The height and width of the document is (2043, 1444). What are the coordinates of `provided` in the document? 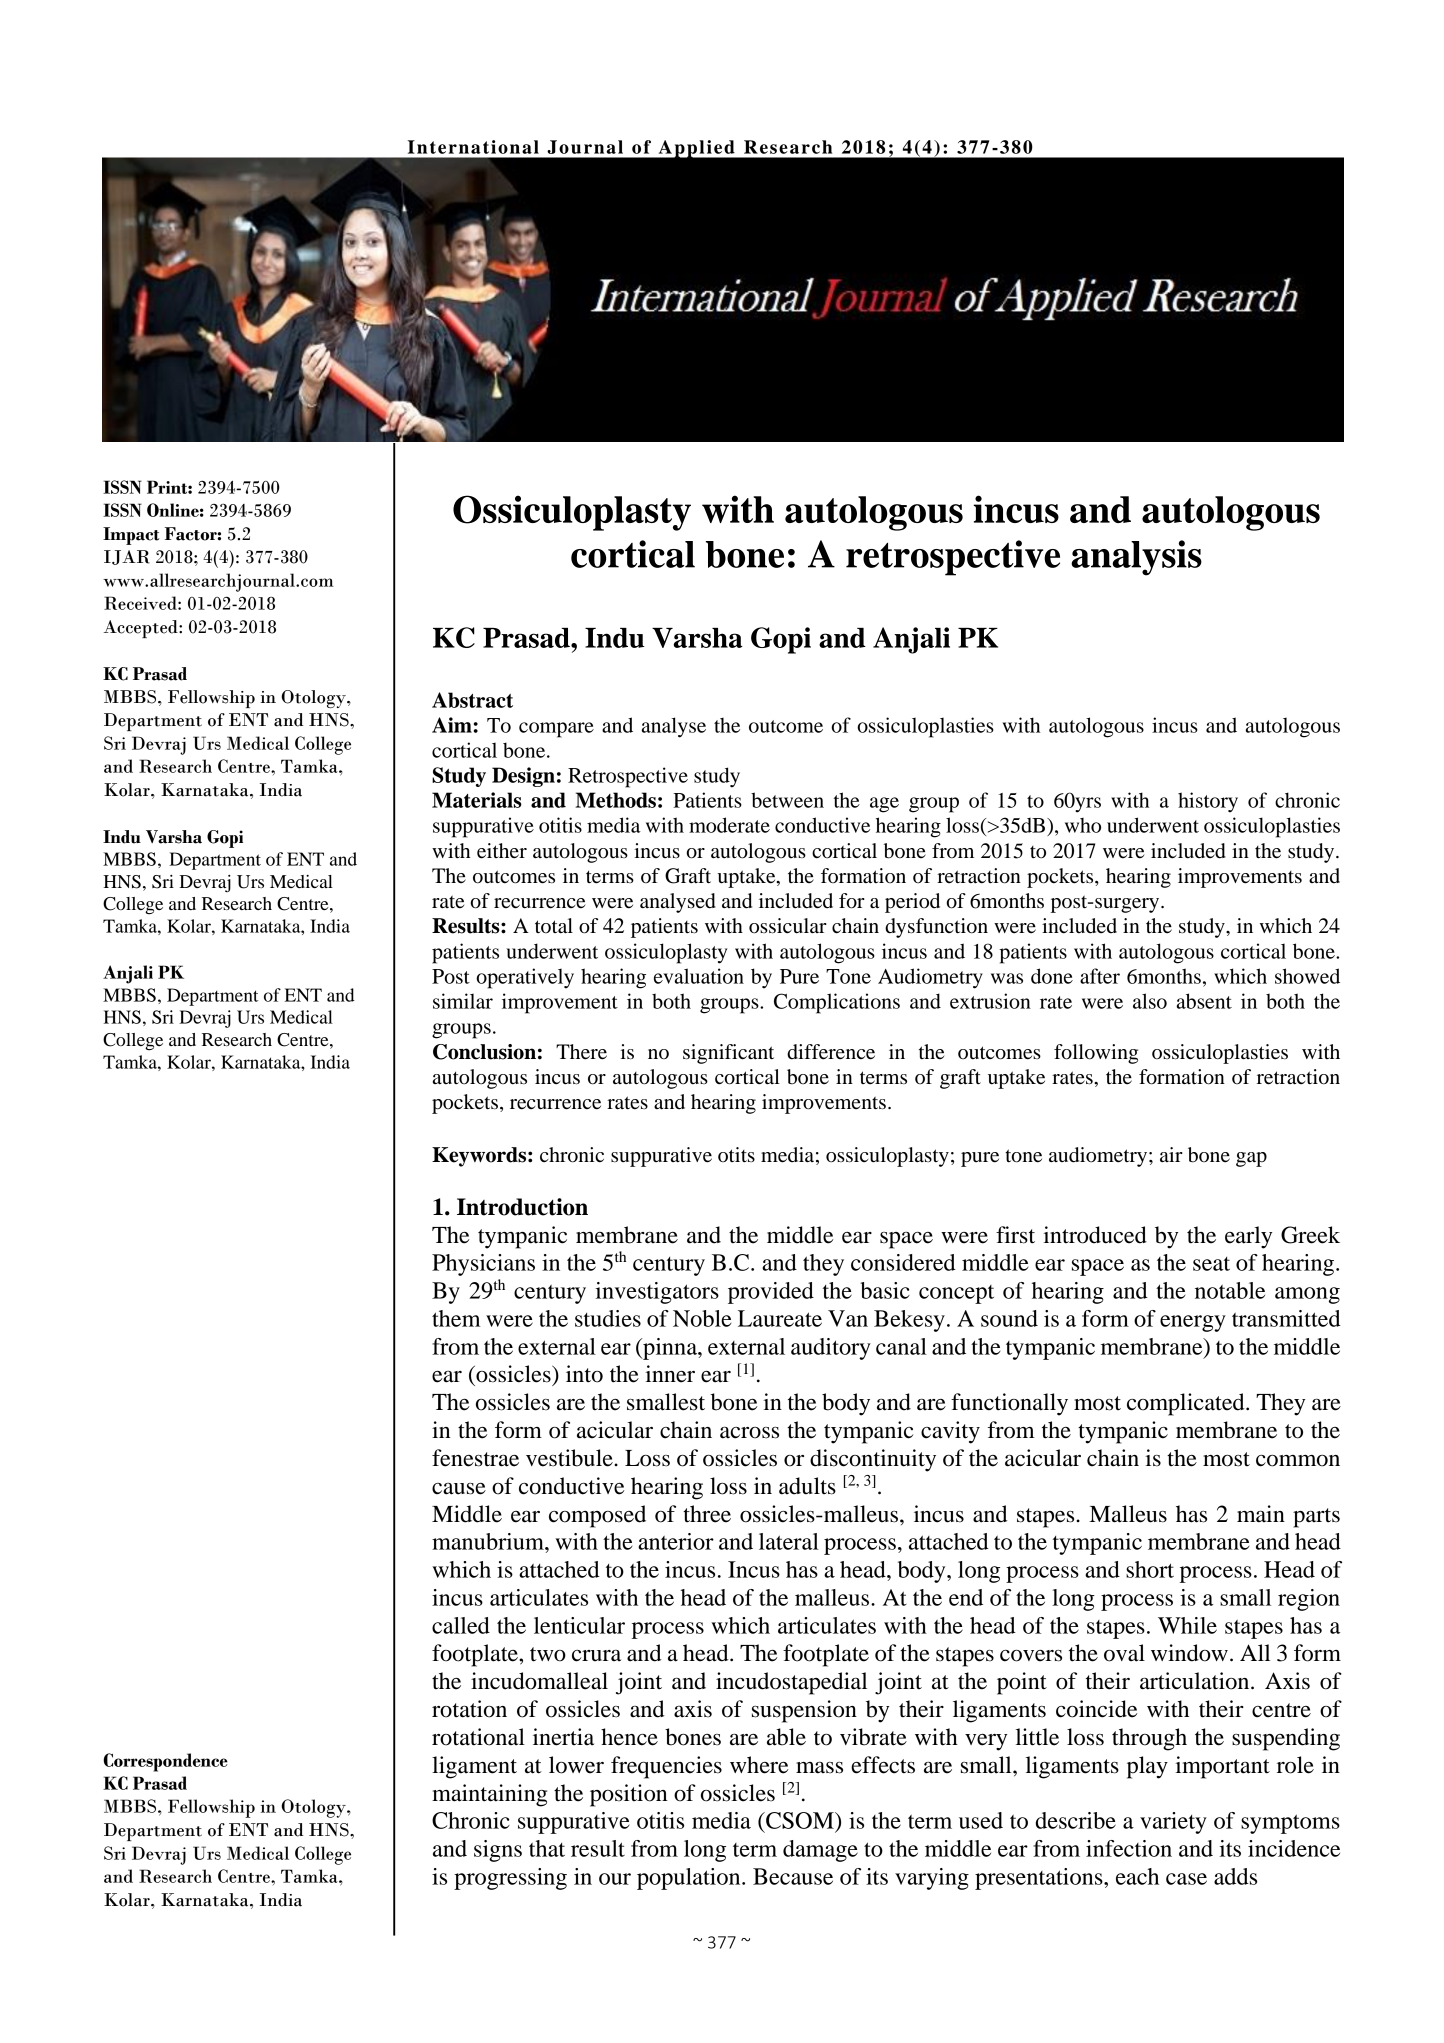 It's located at (771, 1293).
